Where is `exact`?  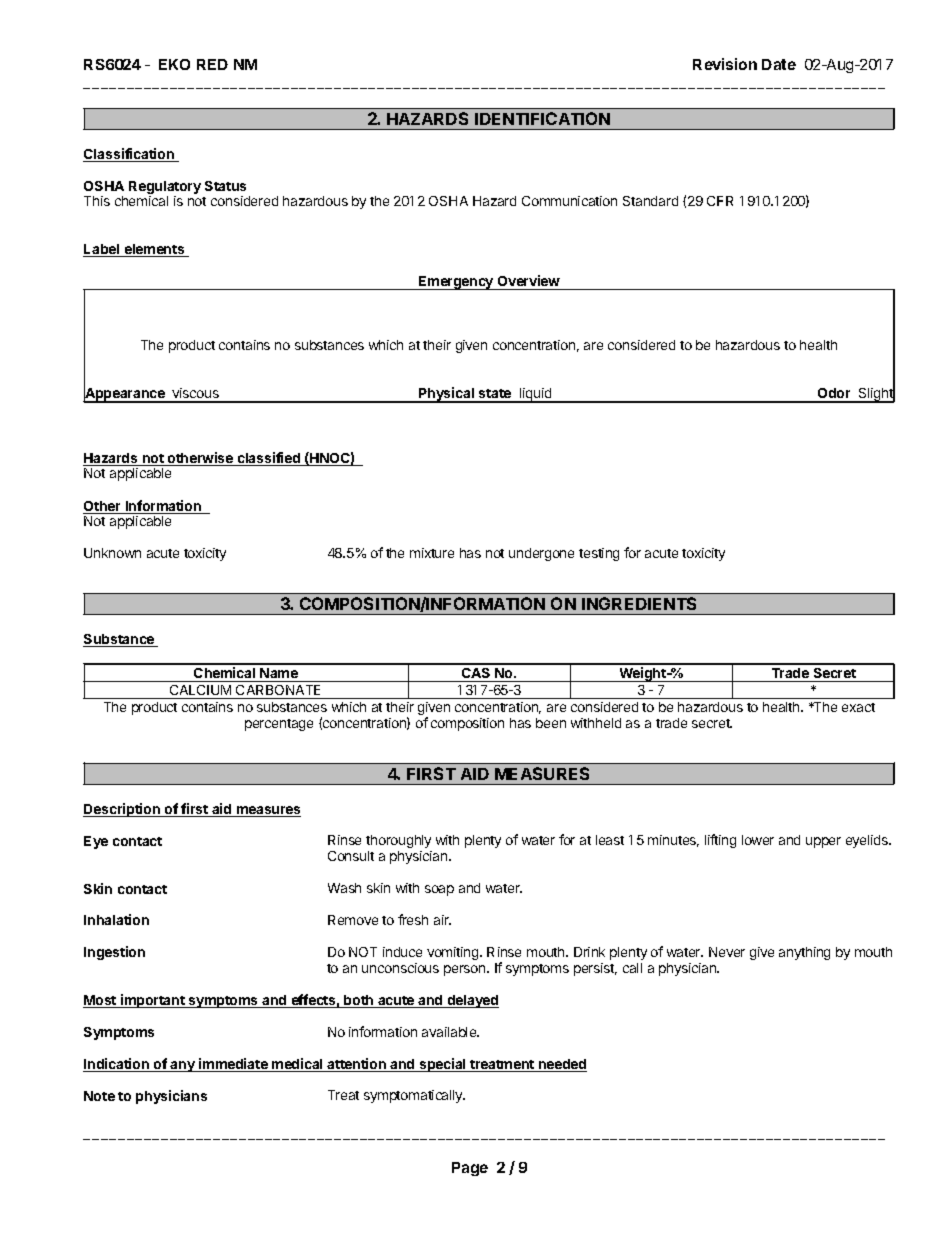 exact is located at coordinates (858, 707).
